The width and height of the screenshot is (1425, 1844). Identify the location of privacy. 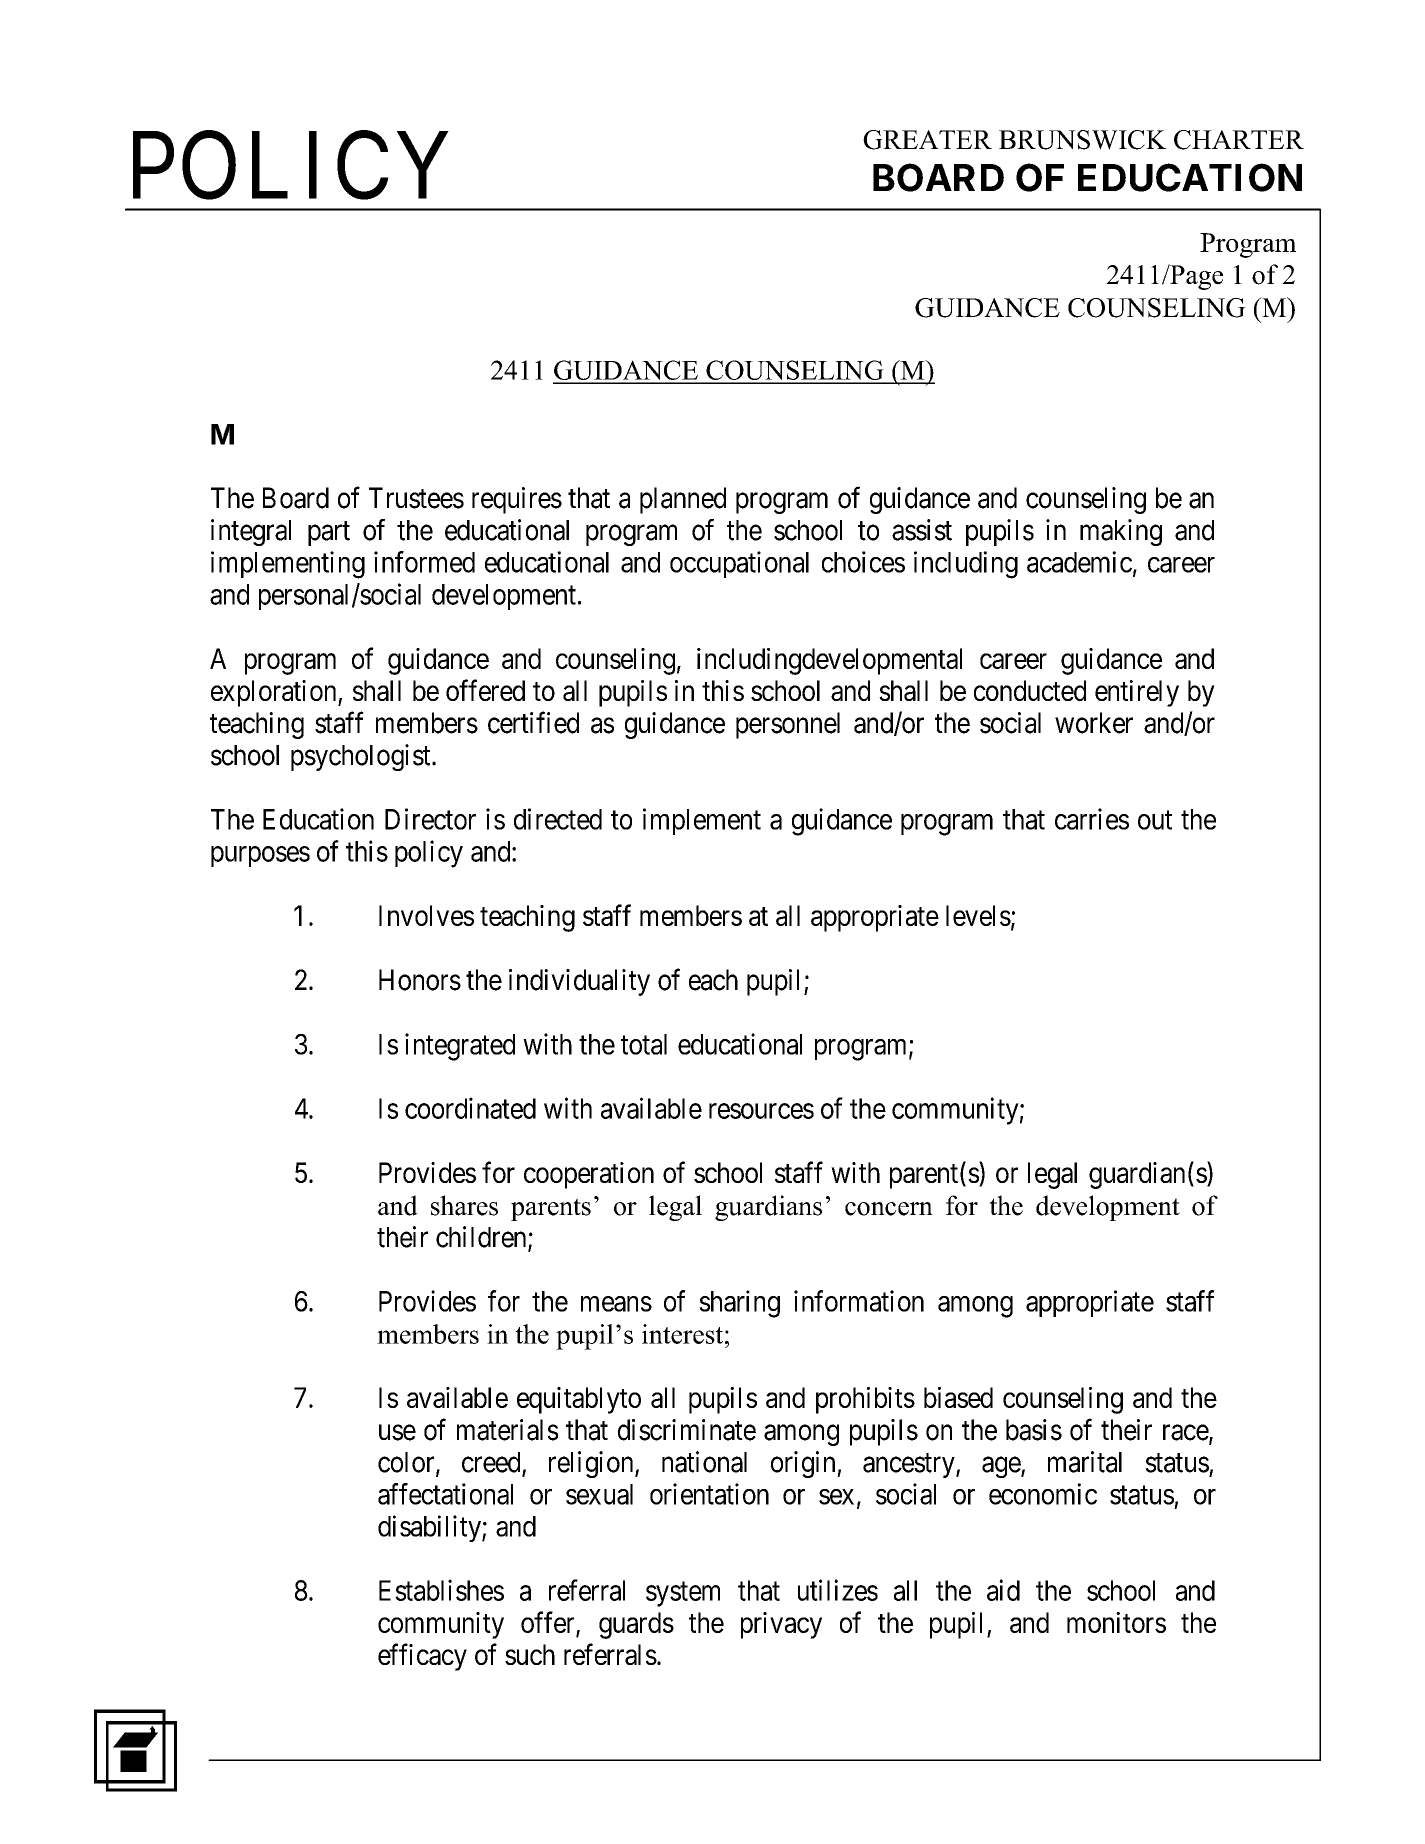
(781, 1625).
